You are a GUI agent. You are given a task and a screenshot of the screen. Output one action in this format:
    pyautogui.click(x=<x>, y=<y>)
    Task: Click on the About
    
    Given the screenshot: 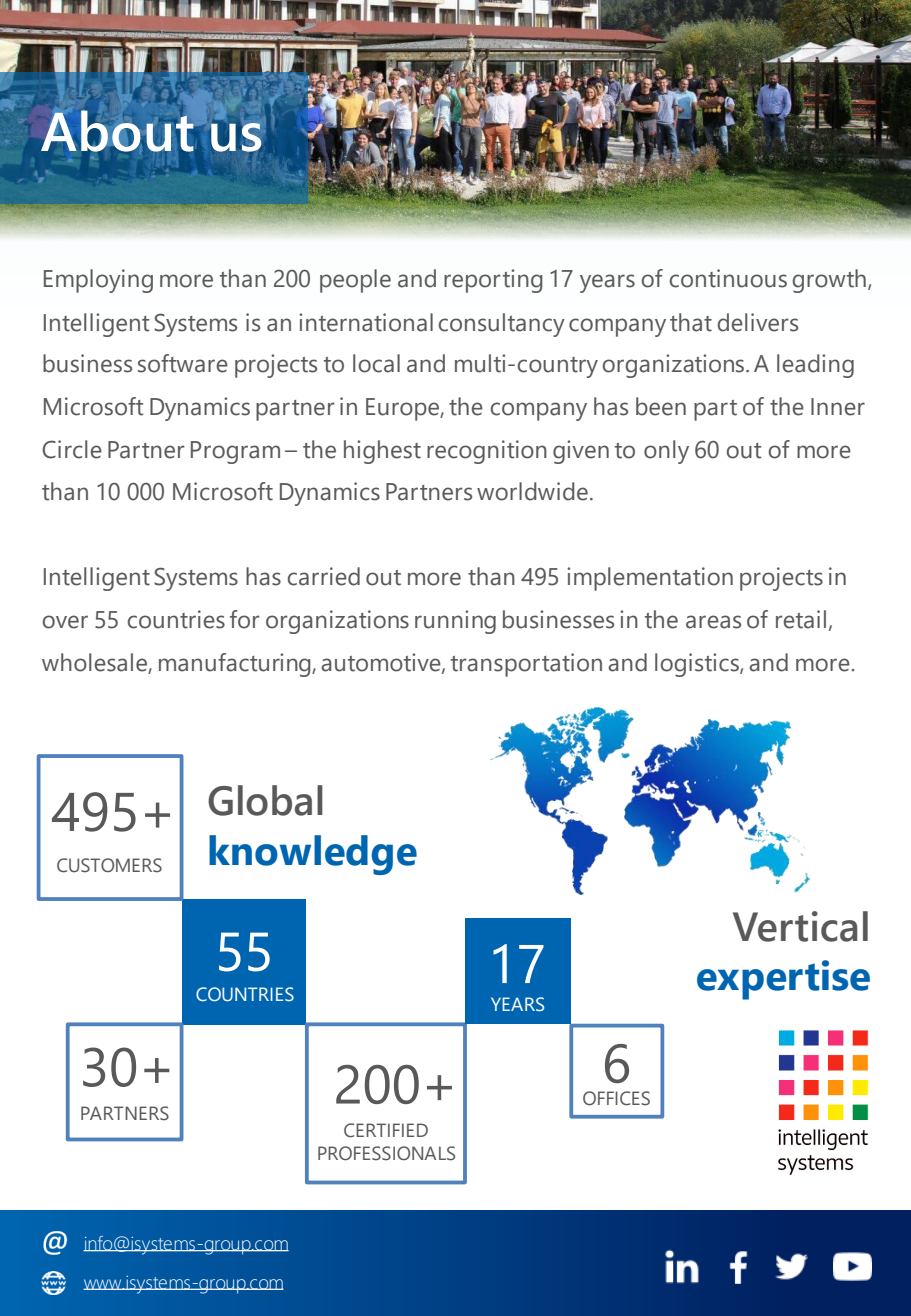 What is the action you would take?
    pyautogui.click(x=117, y=131)
